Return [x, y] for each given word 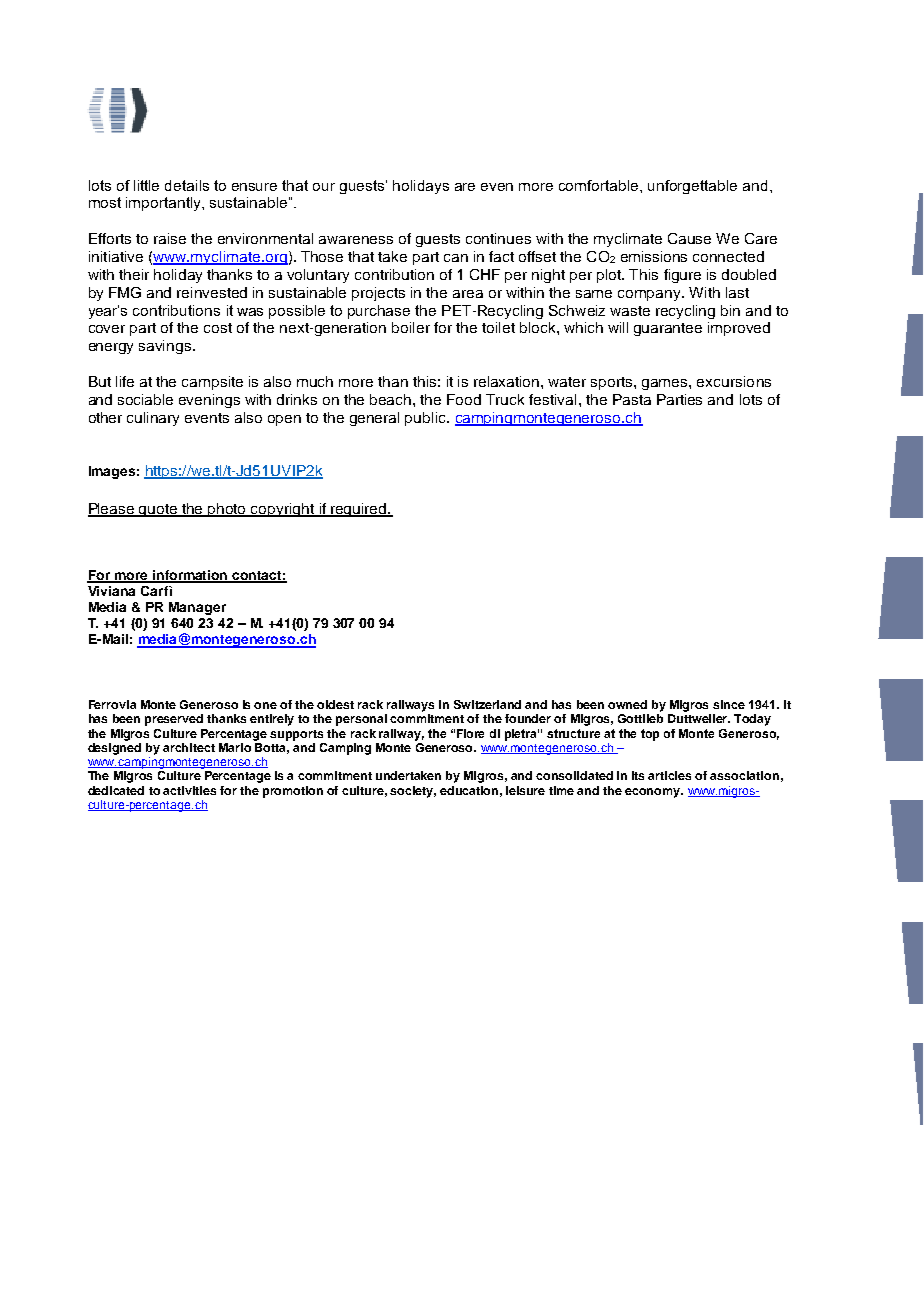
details [187, 185]
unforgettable [692, 187]
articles [669, 775]
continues [498, 238]
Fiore [470, 733]
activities [189, 790]
